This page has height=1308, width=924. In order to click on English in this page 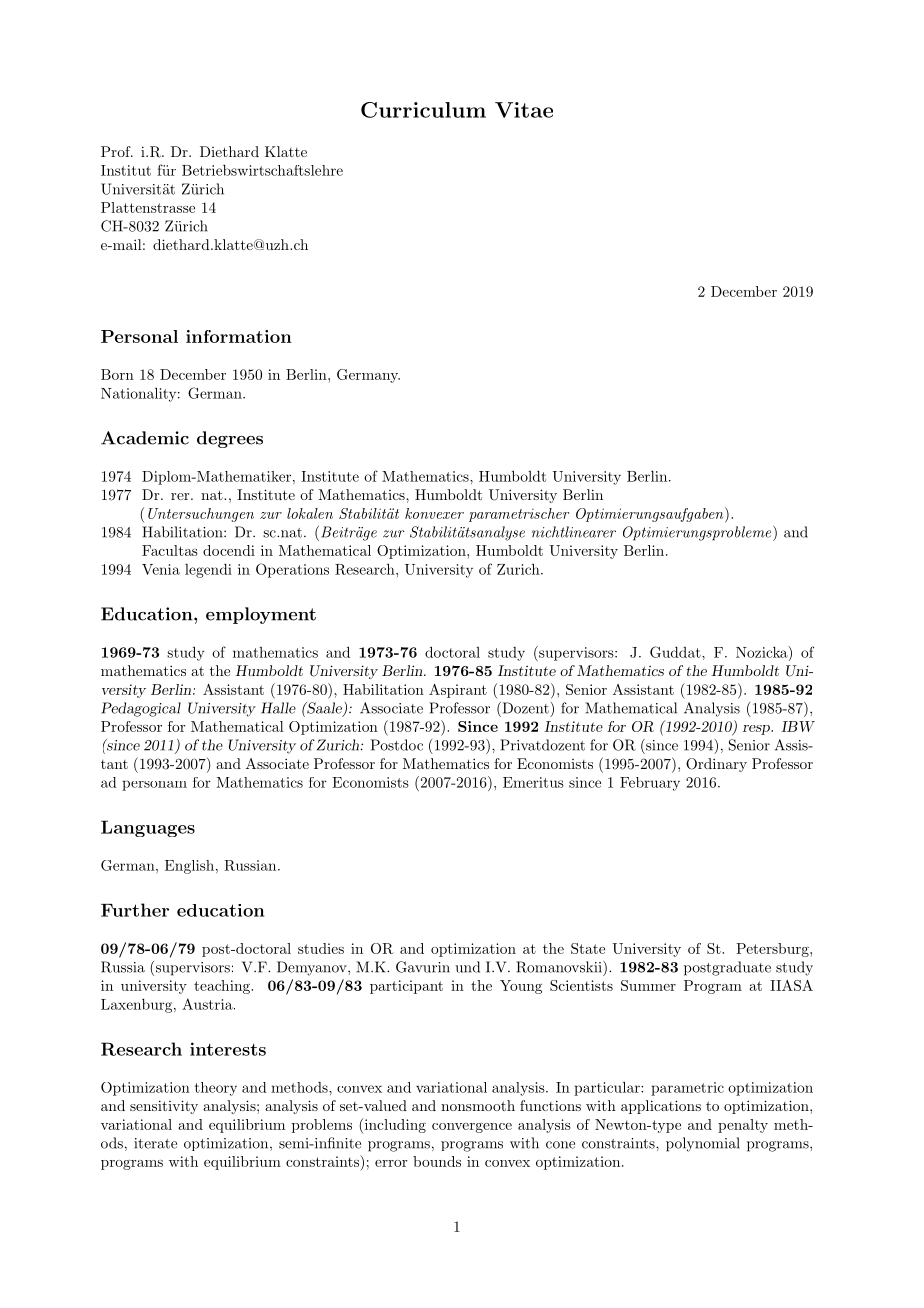, I will do `click(189, 867)`.
